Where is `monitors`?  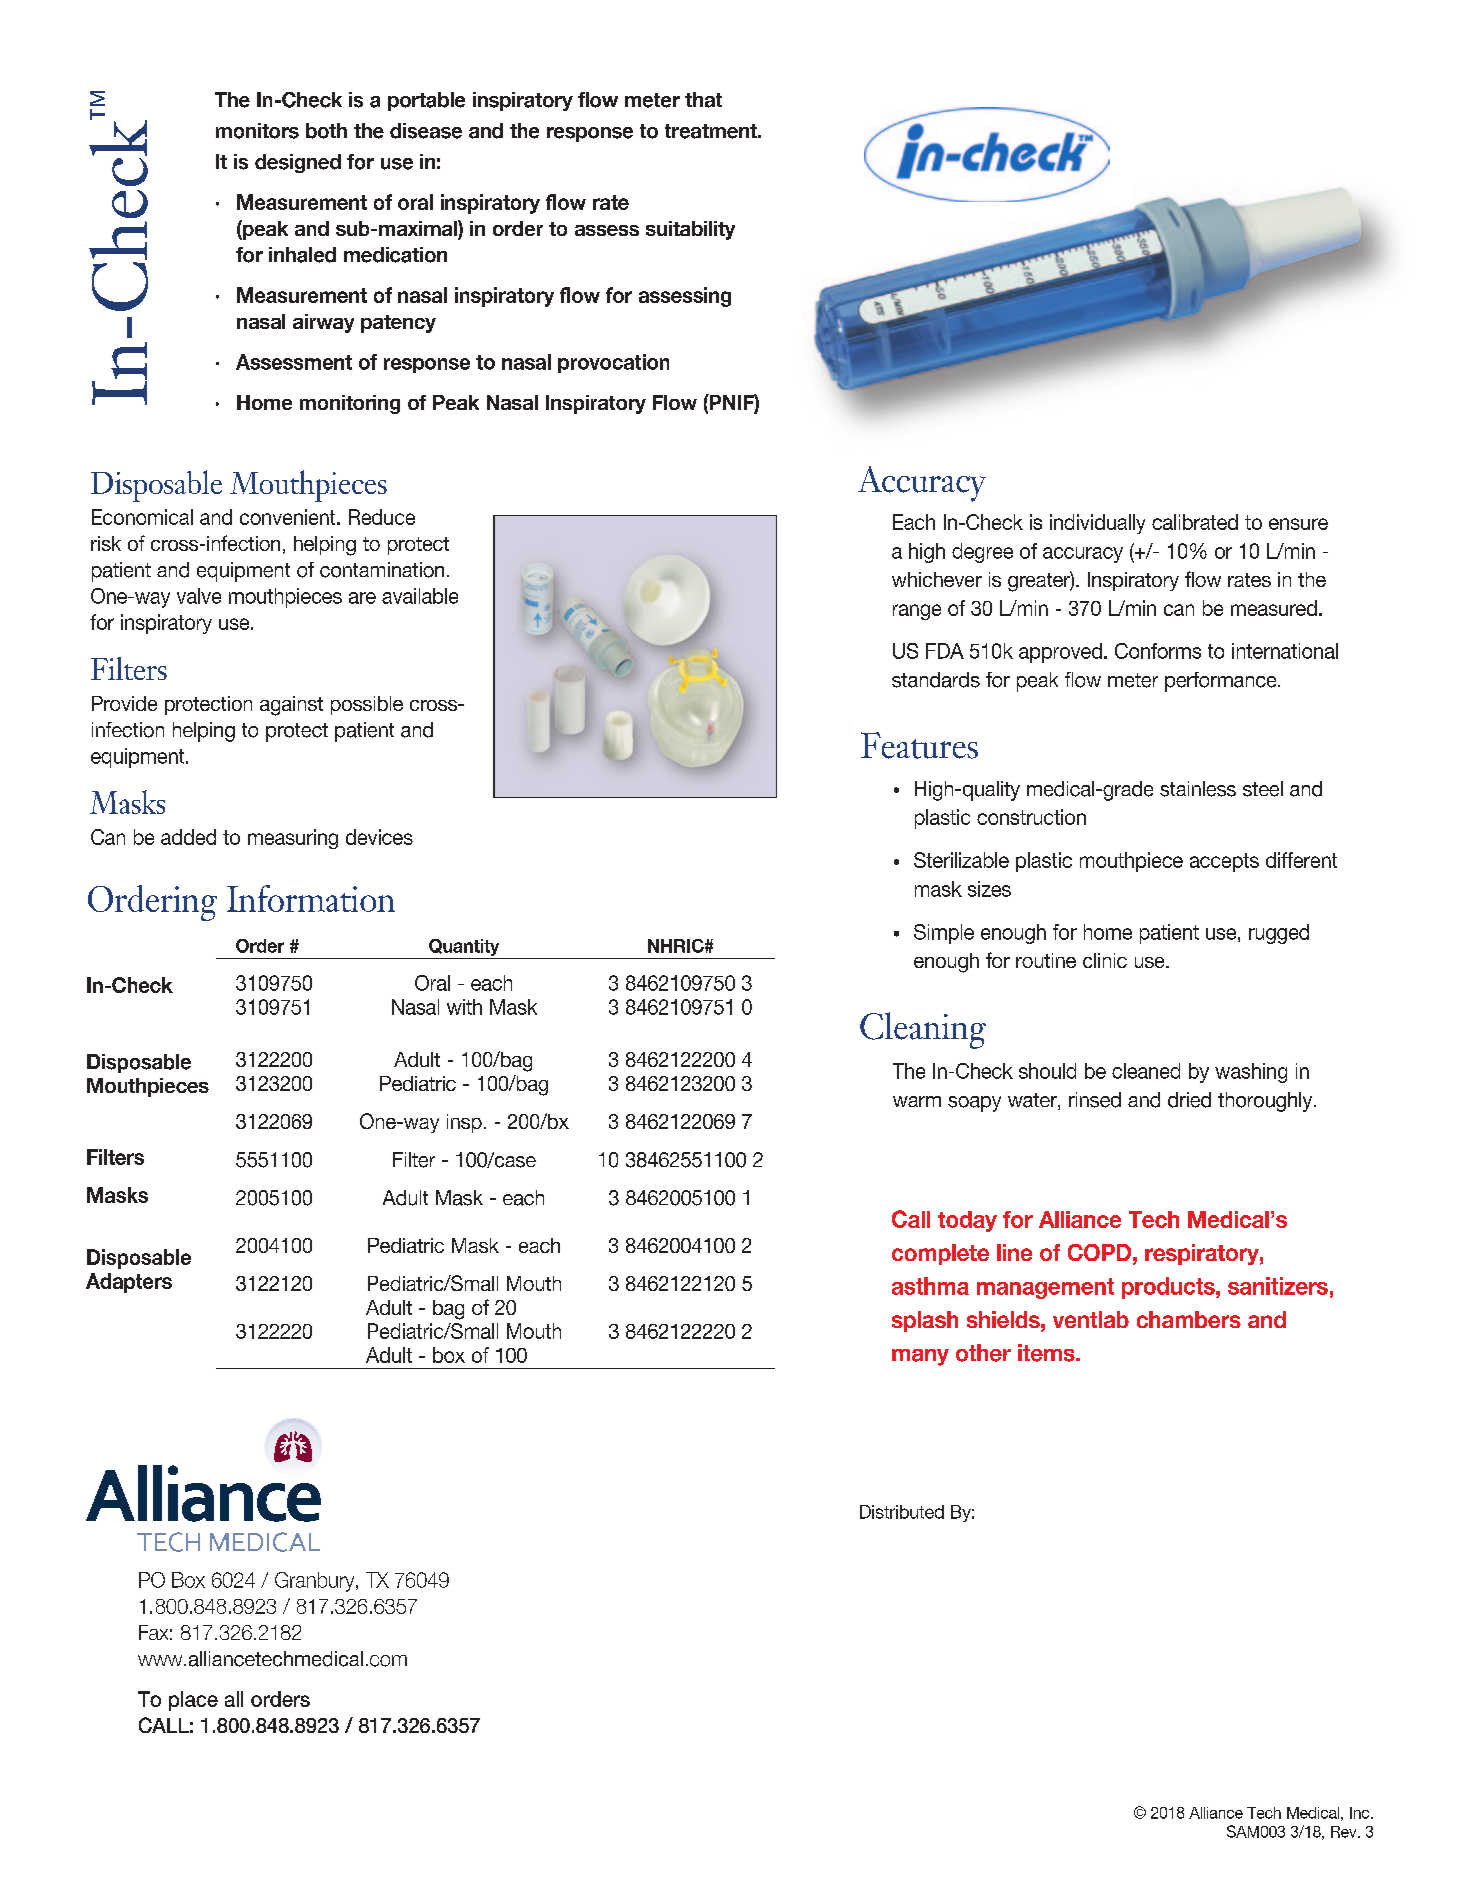 monitors is located at coordinates (257, 131).
